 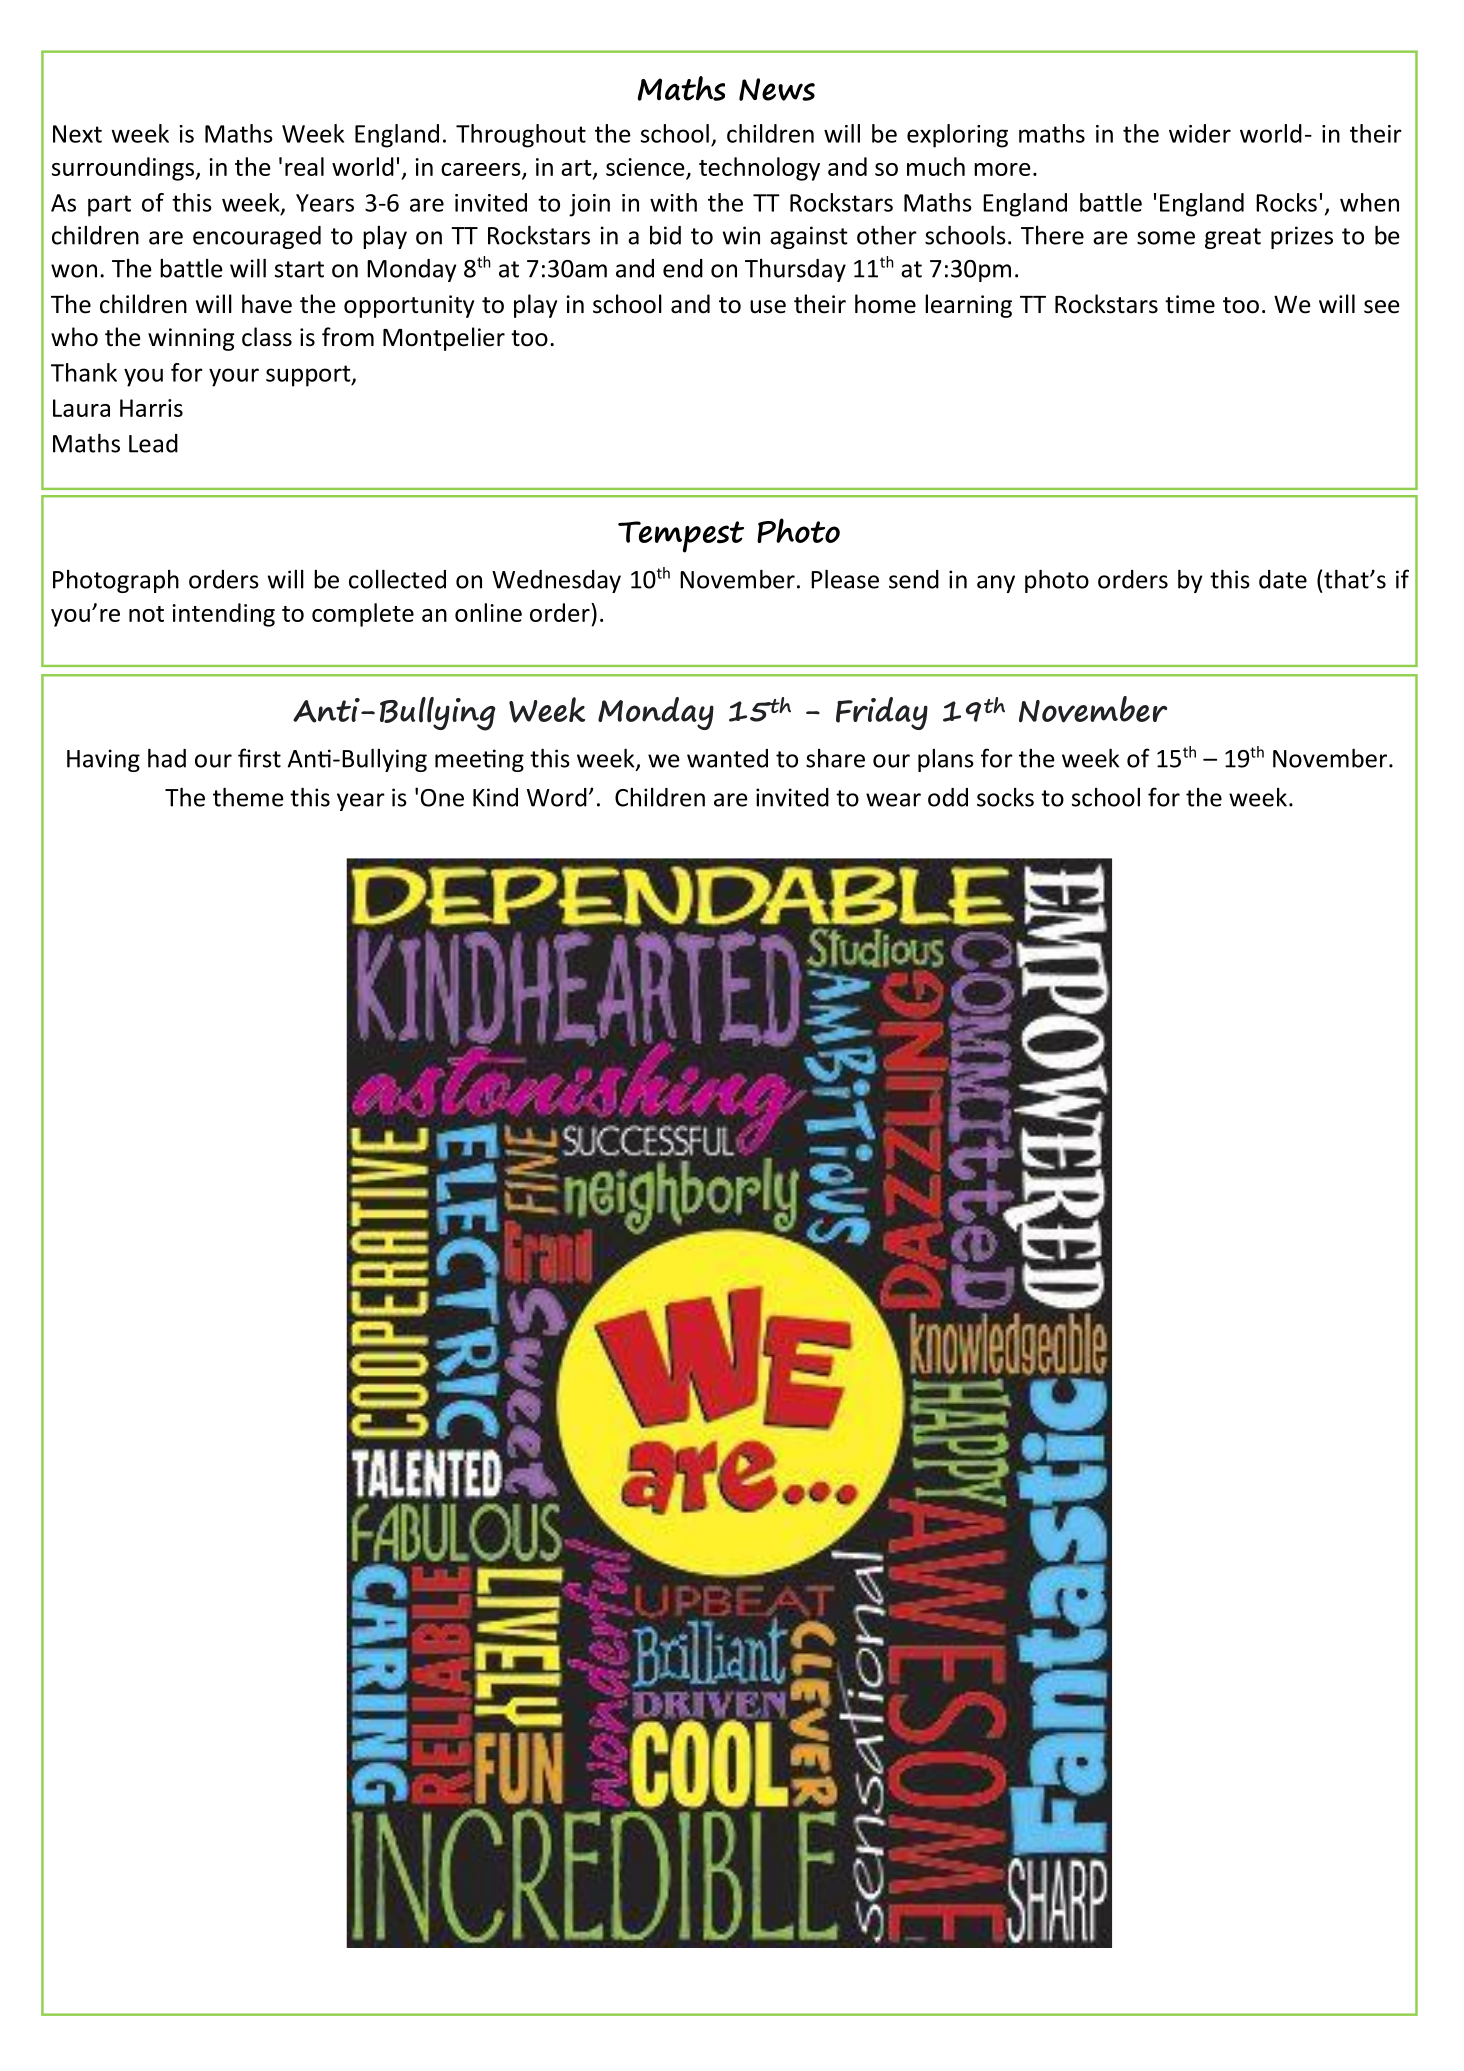 I want to click on wider, so click(x=1200, y=133).
